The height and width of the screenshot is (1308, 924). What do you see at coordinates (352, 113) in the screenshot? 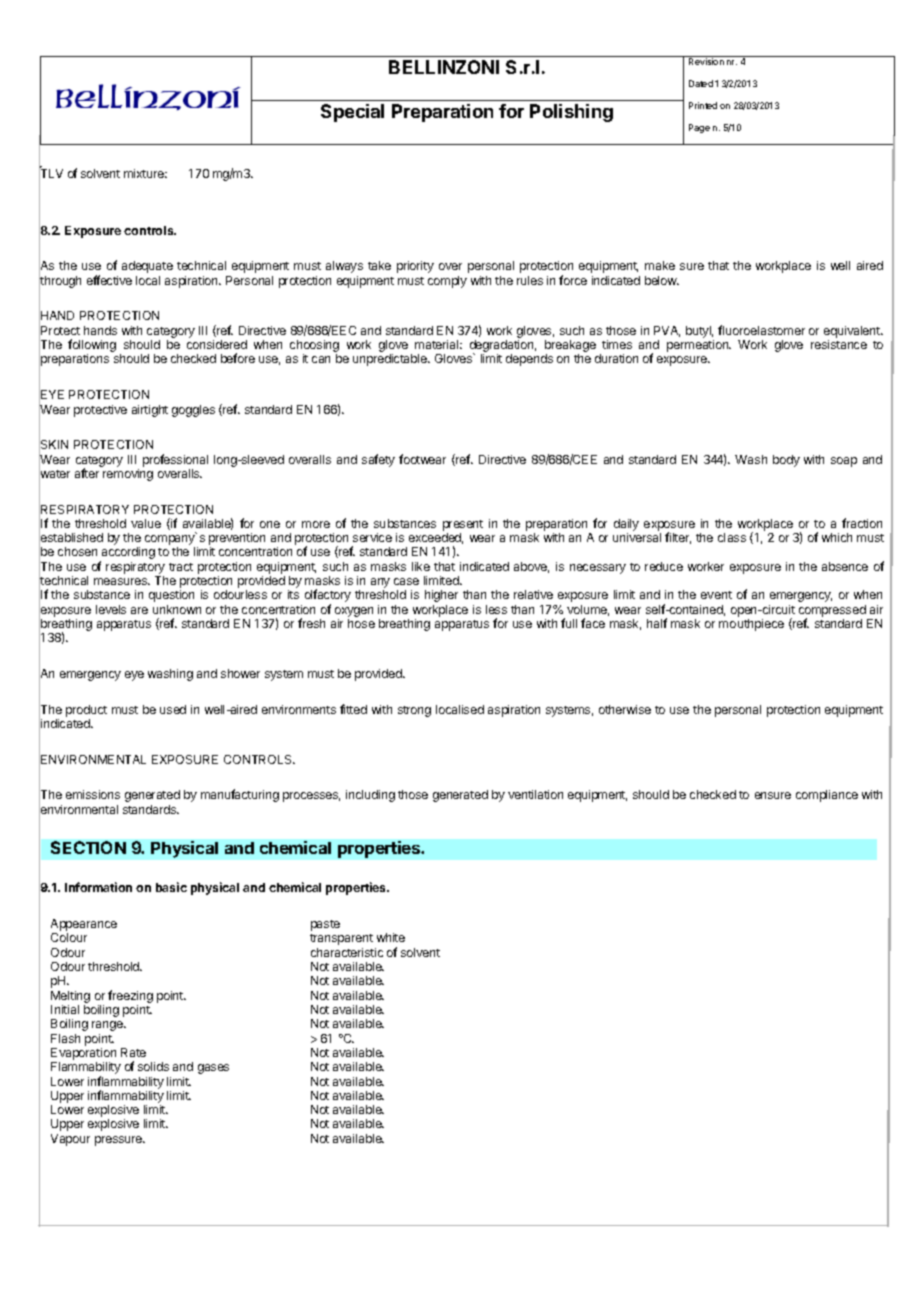
I see `Special` at bounding box center [352, 113].
